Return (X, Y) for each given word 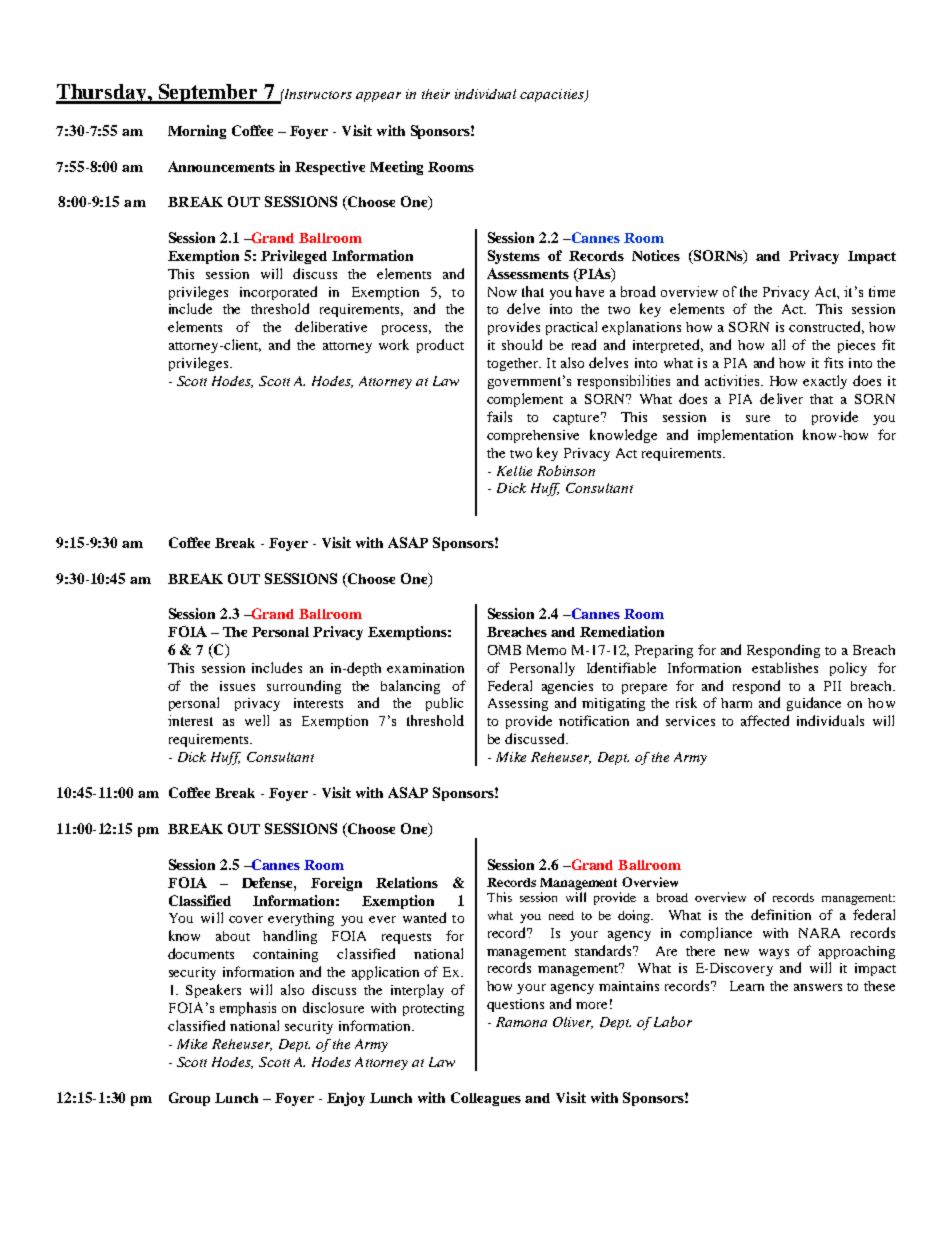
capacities (553, 95)
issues (237, 686)
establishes (785, 667)
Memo (546, 650)
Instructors (317, 94)
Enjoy (346, 1099)
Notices (656, 255)
